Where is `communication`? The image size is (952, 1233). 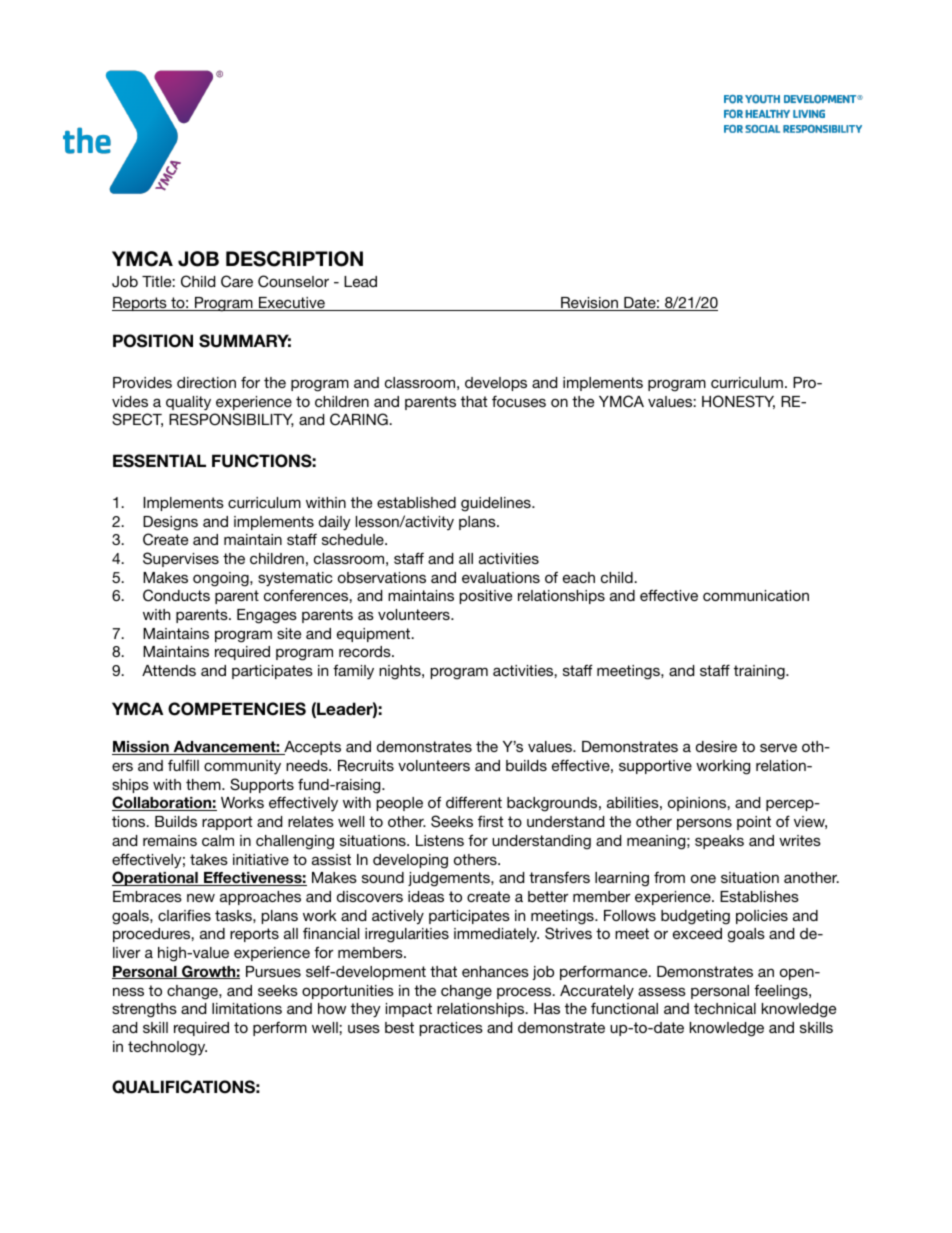 communication is located at coordinates (756, 595).
